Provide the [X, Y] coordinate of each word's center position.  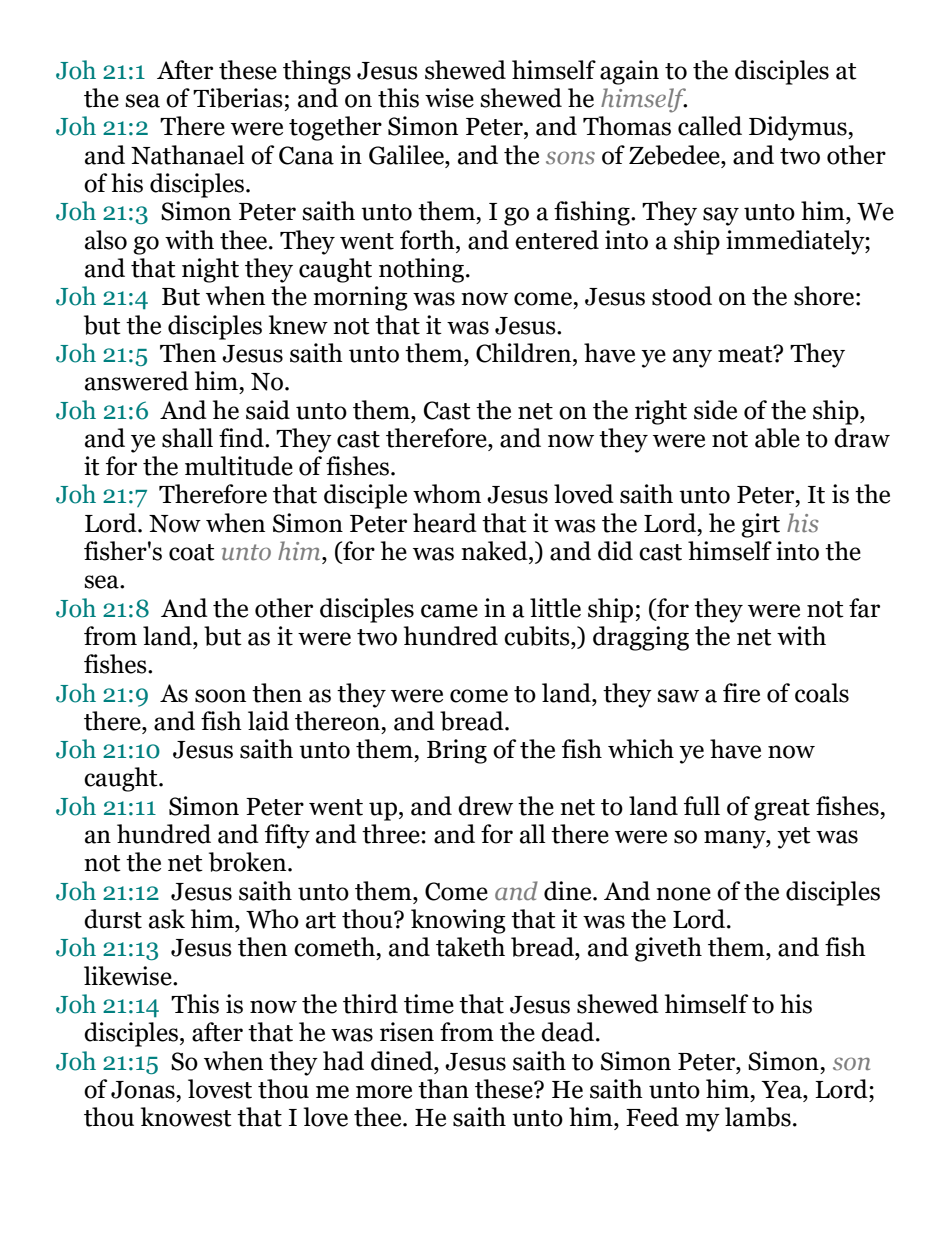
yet [794, 838]
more [384, 1092]
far [864, 608]
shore [824, 296]
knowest [186, 1117]
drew [485, 806]
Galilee [407, 155]
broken [249, 862]
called [710, 126]
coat [192, 552]
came [449, 611]
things [317, 72]
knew [298, 325]
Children [525, 353]
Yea [782, 1090]
